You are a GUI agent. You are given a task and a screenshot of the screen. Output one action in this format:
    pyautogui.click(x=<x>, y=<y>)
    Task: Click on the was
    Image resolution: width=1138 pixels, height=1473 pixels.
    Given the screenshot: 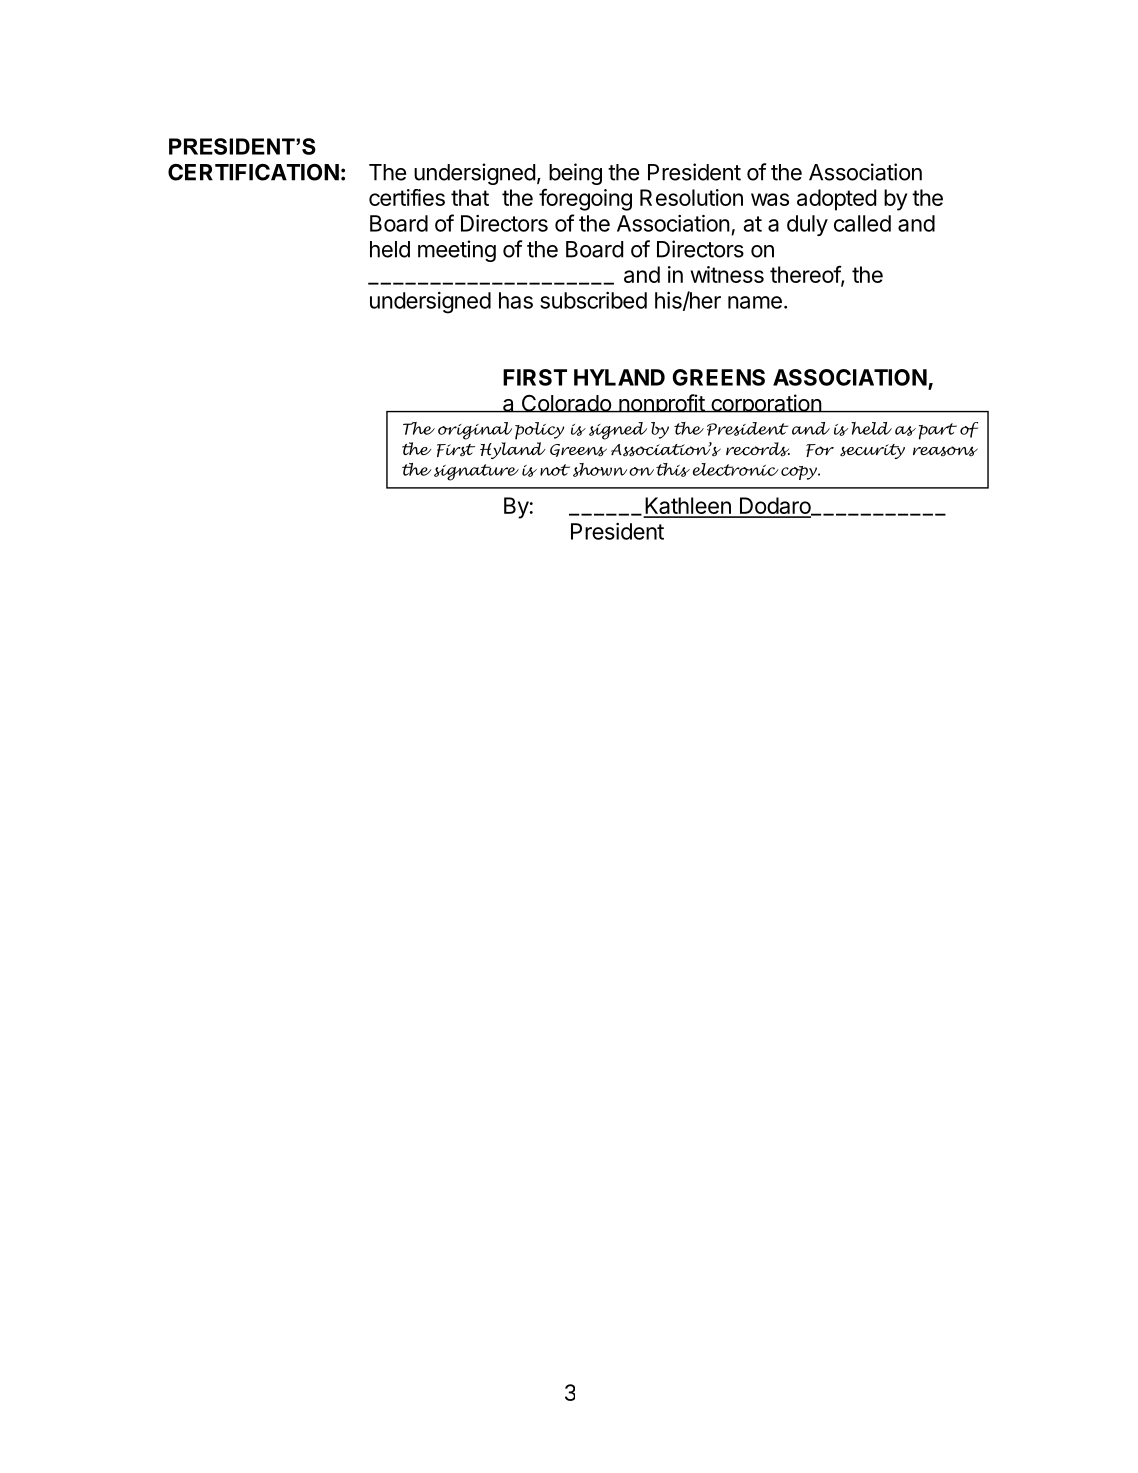 What is the action you would take?
    pyautogui.click(x=770, y=199)
